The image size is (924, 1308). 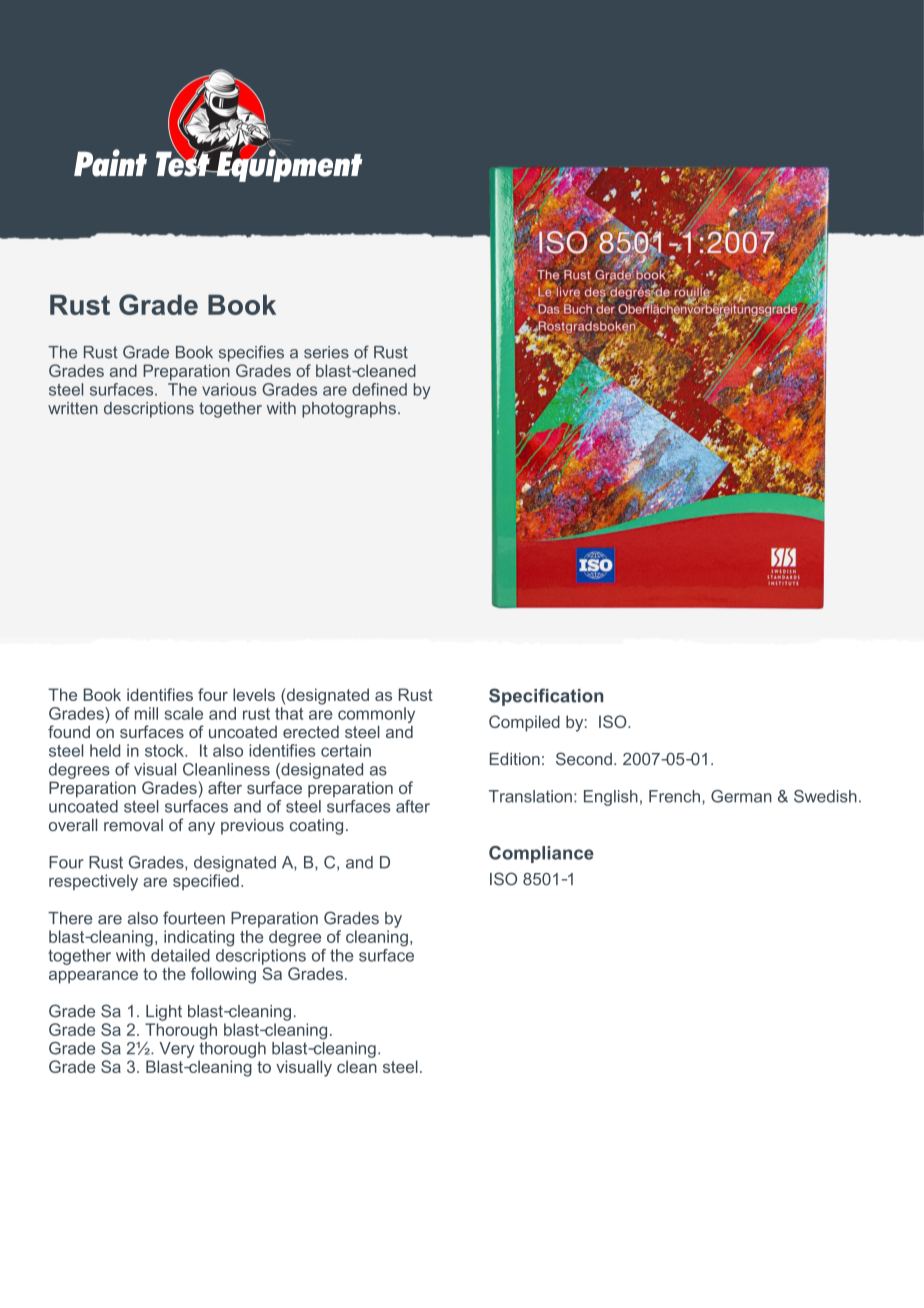 I want to click on defined, so click(x=379, y=389).
